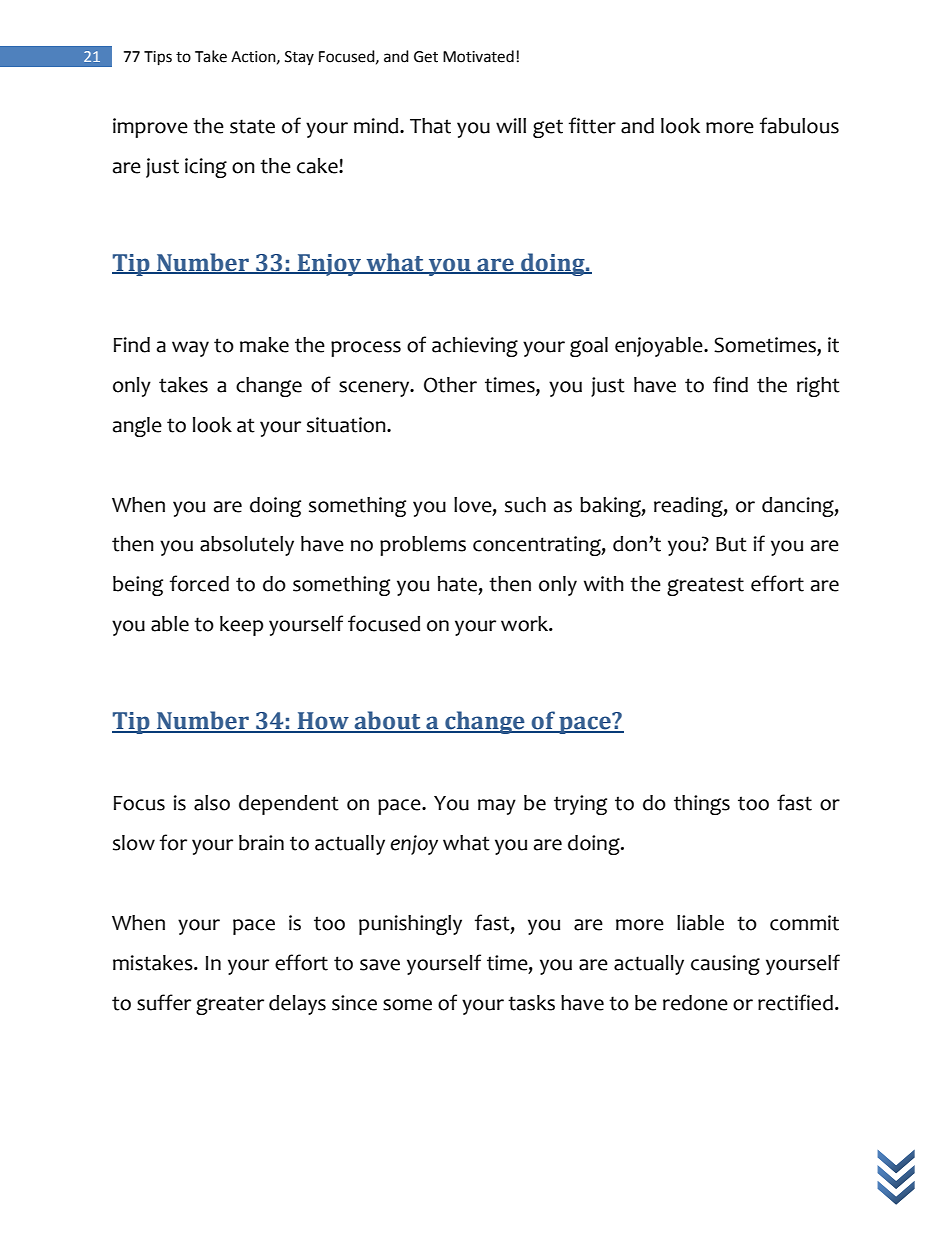  What do you see at coordinates (190, 349) in the screenshot?
I see `way` at bounding box center [190, 349].
